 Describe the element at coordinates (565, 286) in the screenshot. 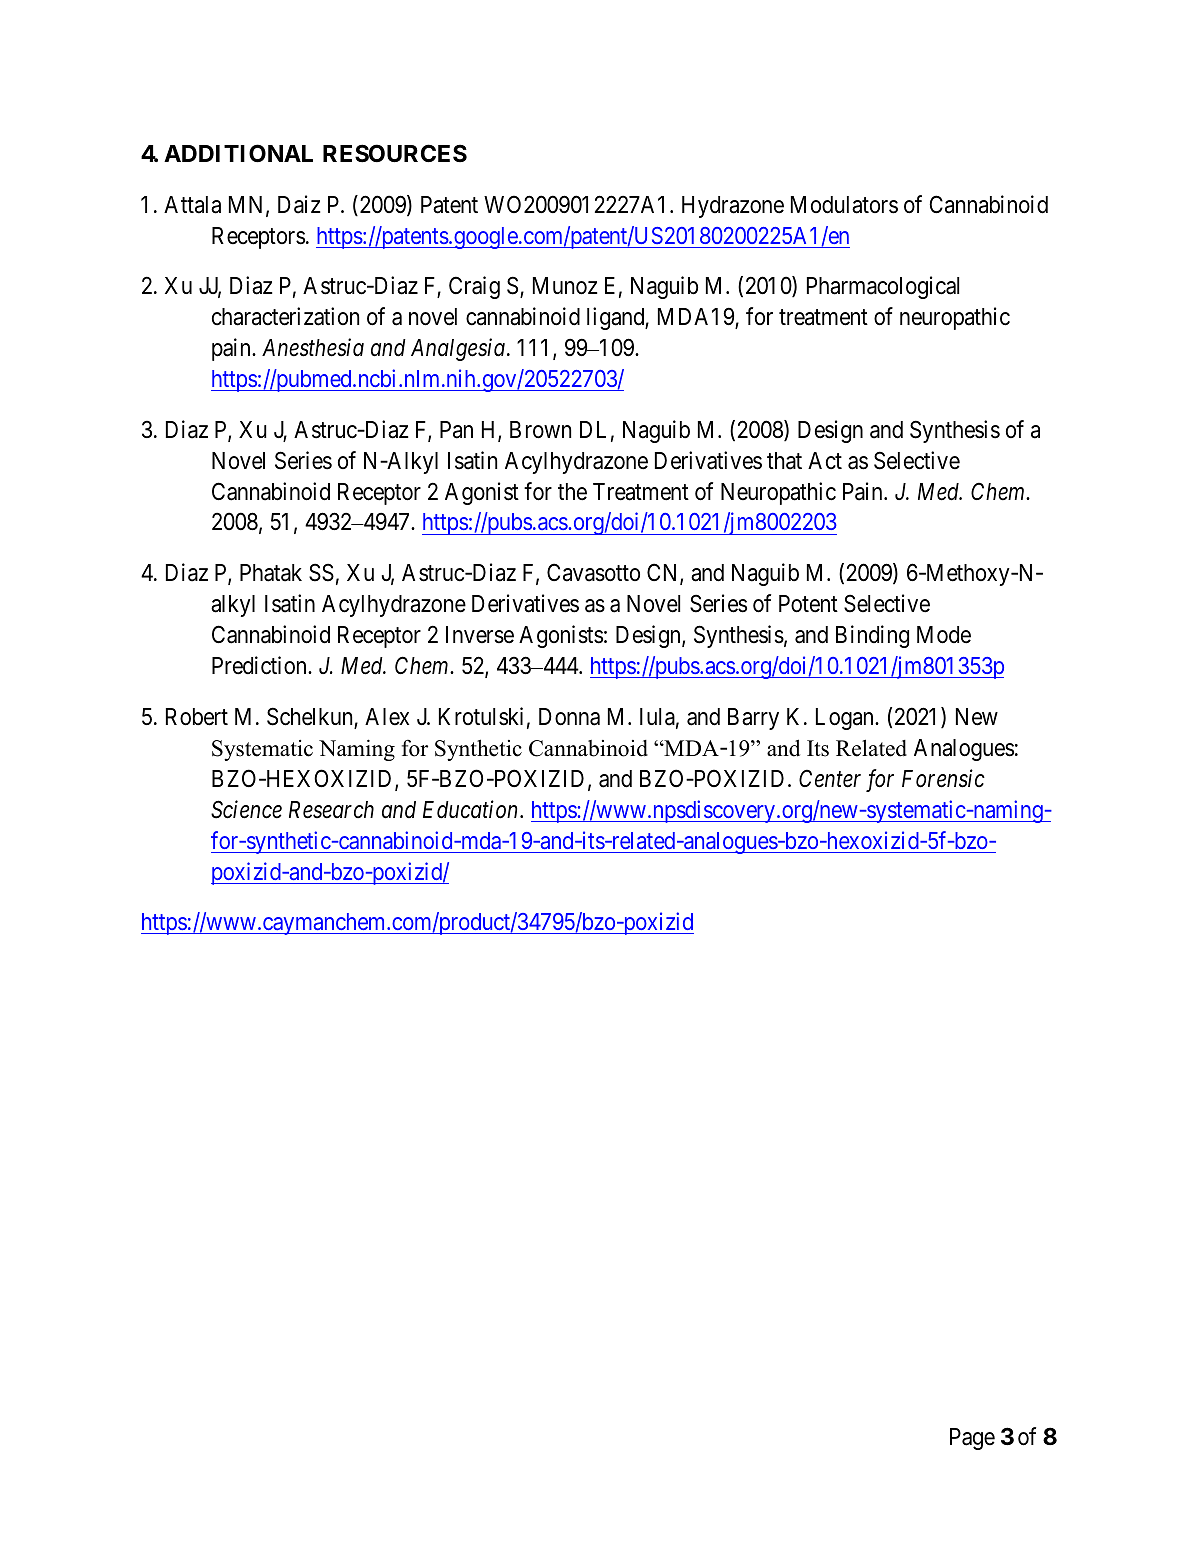

I see `Munoz` at that location.
